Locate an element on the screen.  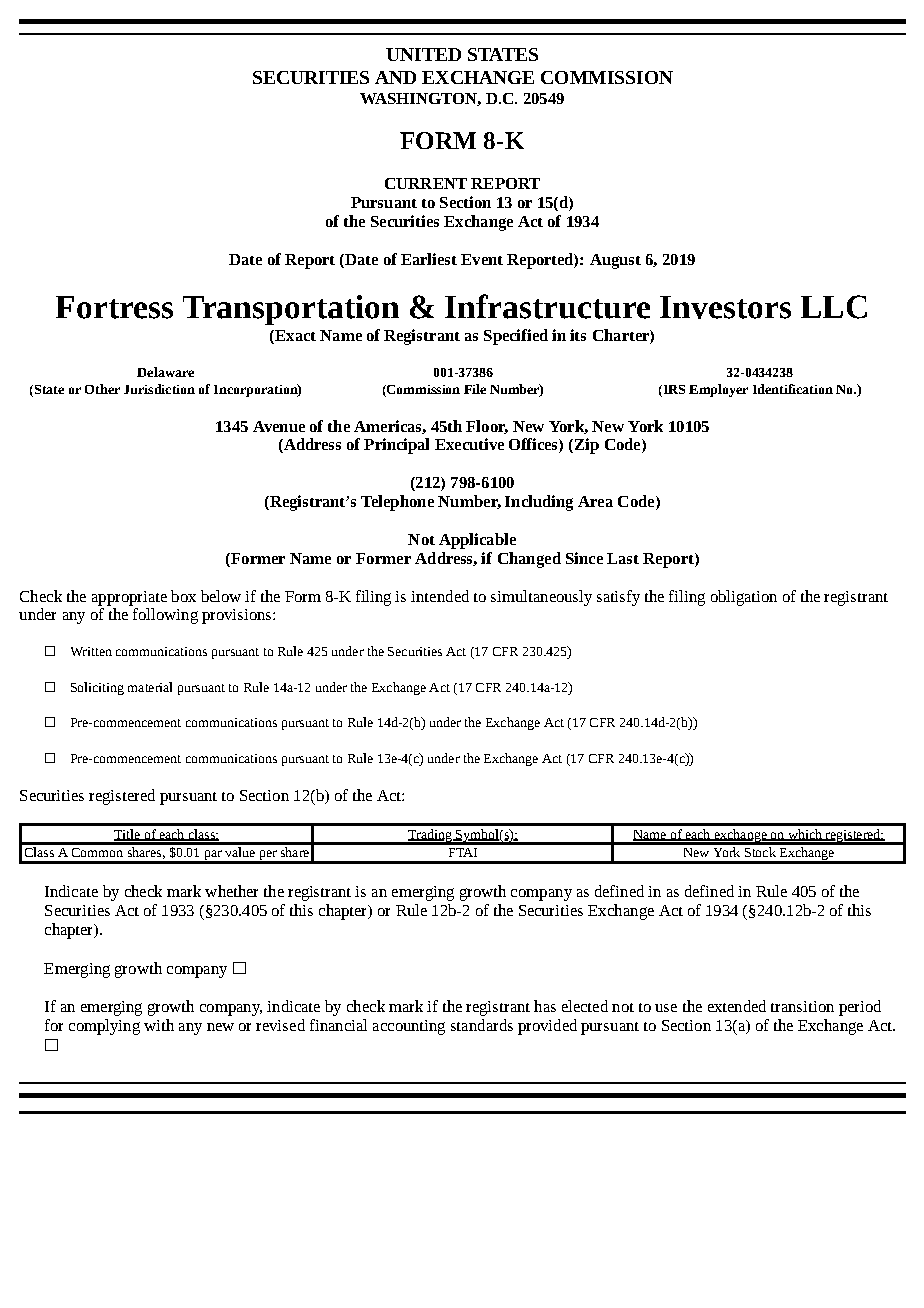
satisfy is located at coordinates (618, 598).
